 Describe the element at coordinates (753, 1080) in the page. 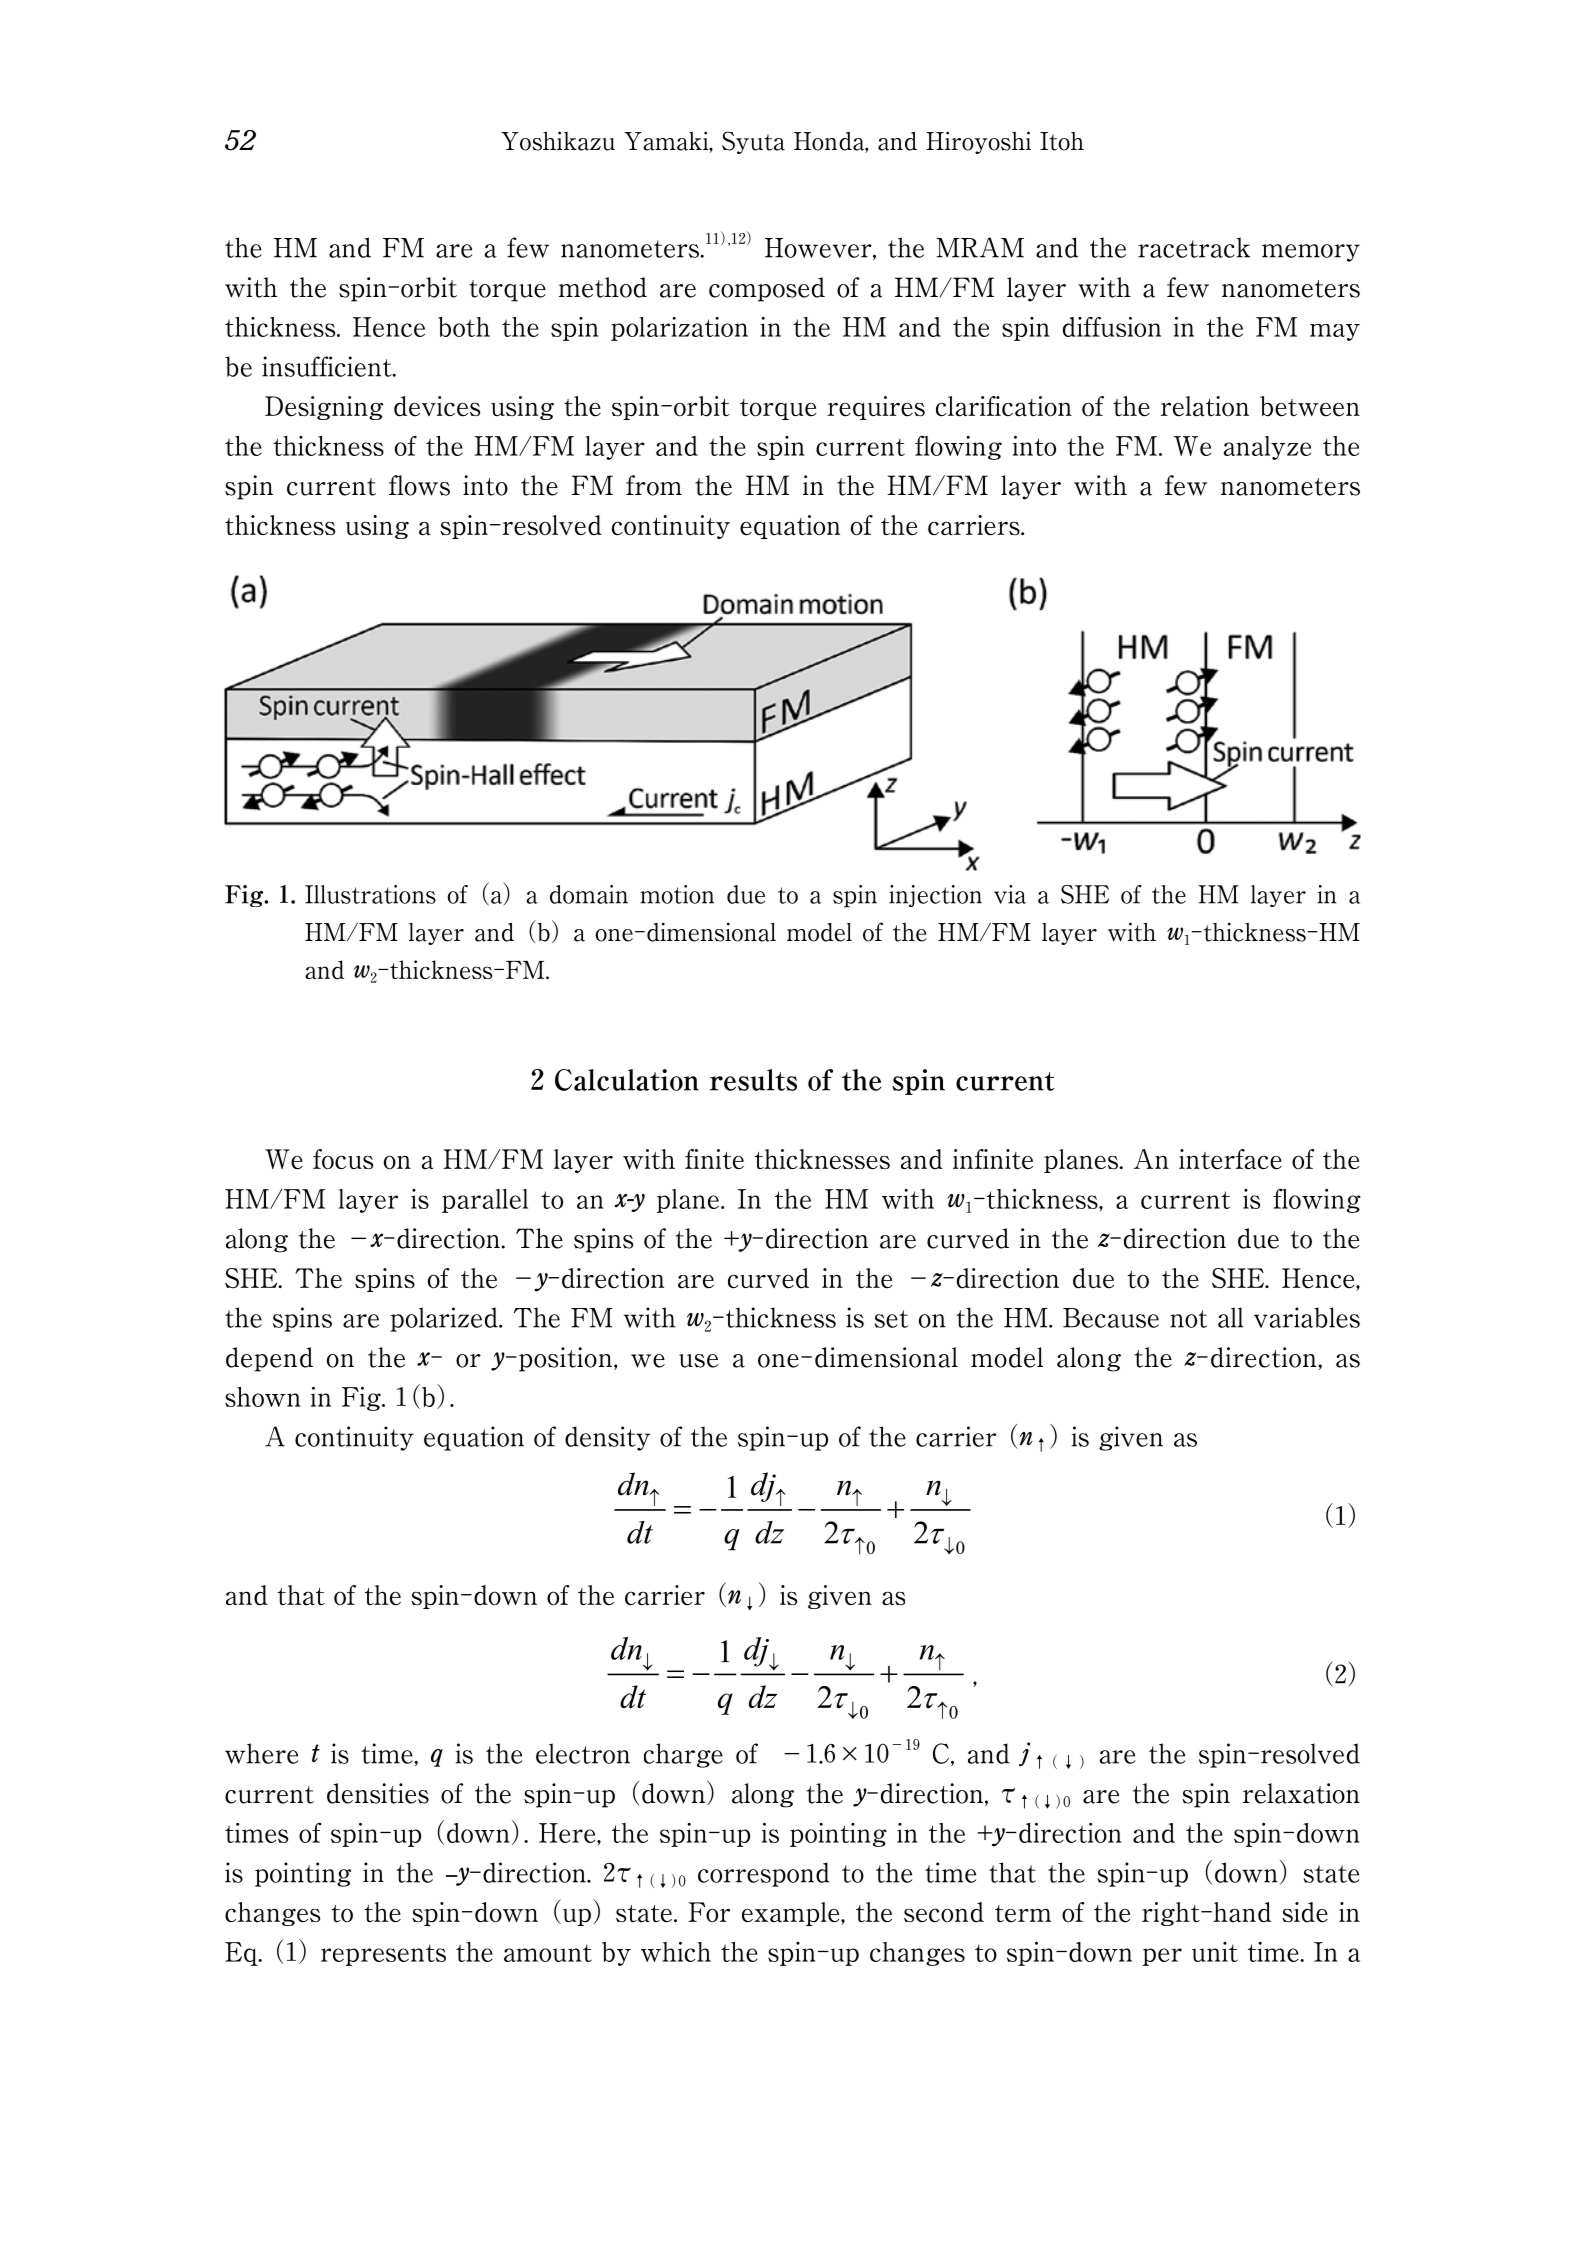

I see `results` at that location.
